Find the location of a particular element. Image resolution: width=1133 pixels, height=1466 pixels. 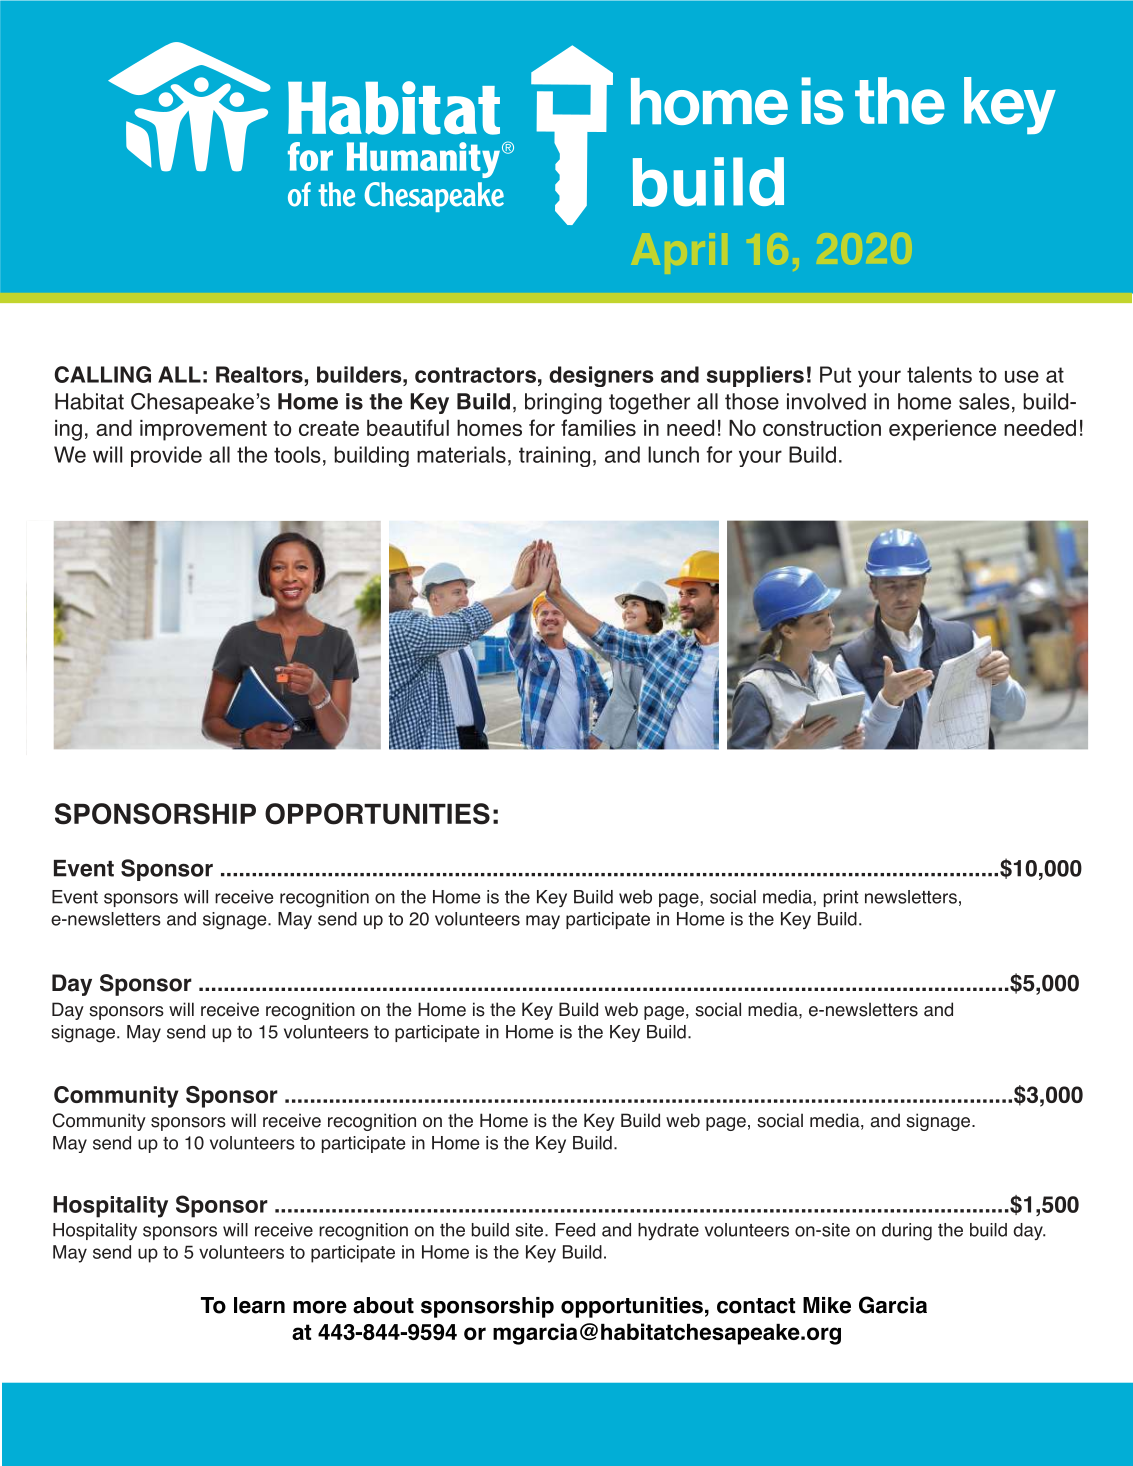

Feed is located at coordinates (575, 1230).
